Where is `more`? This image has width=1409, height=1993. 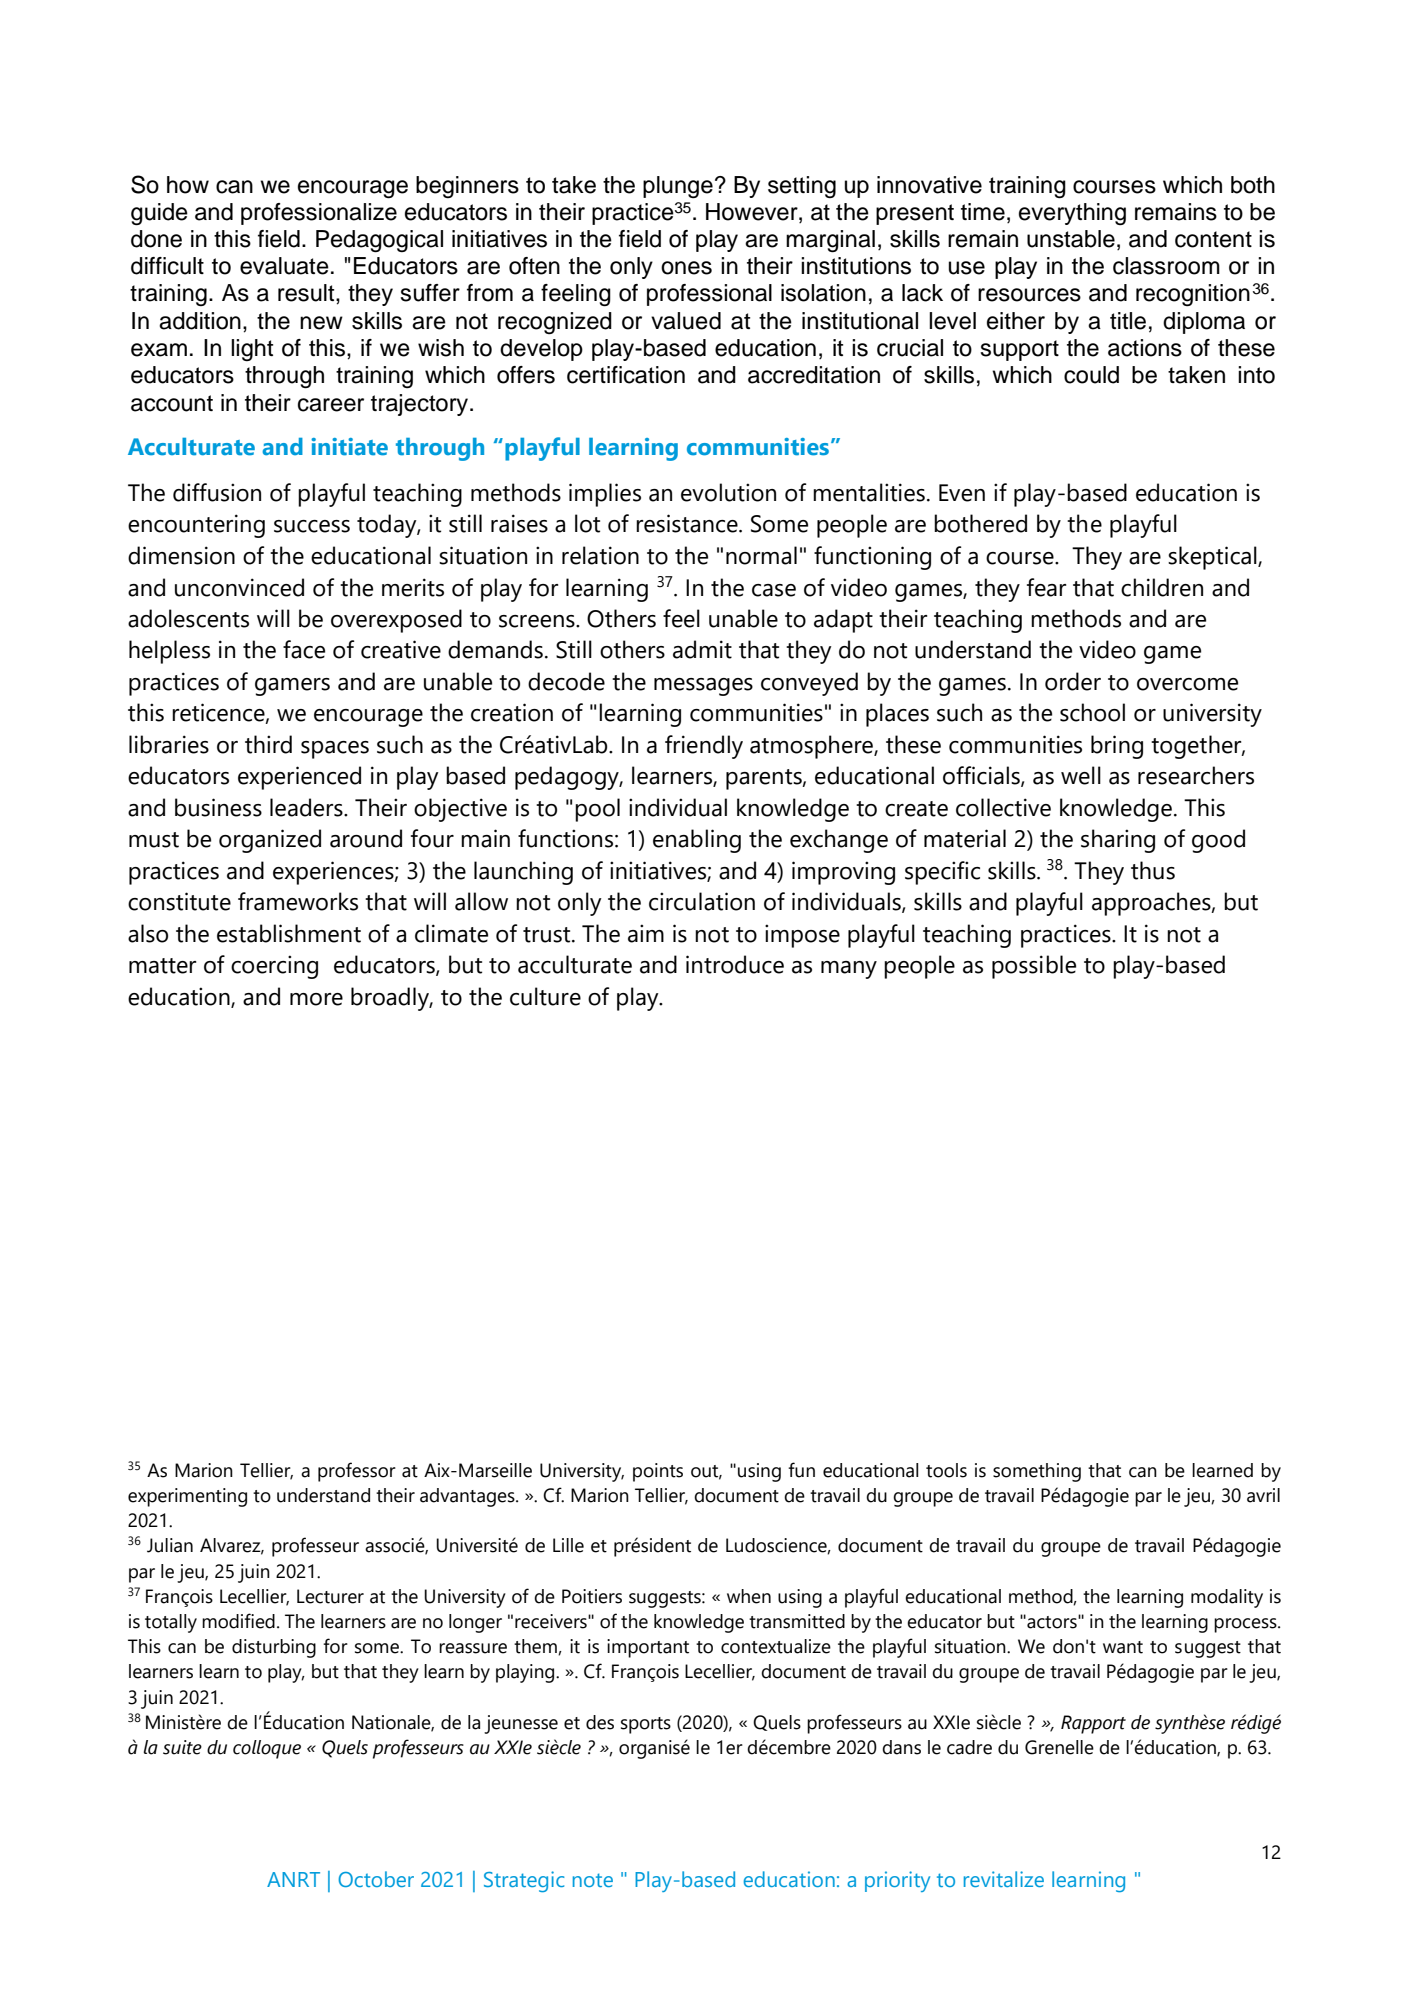 more is located at coordinates (316, 999).
